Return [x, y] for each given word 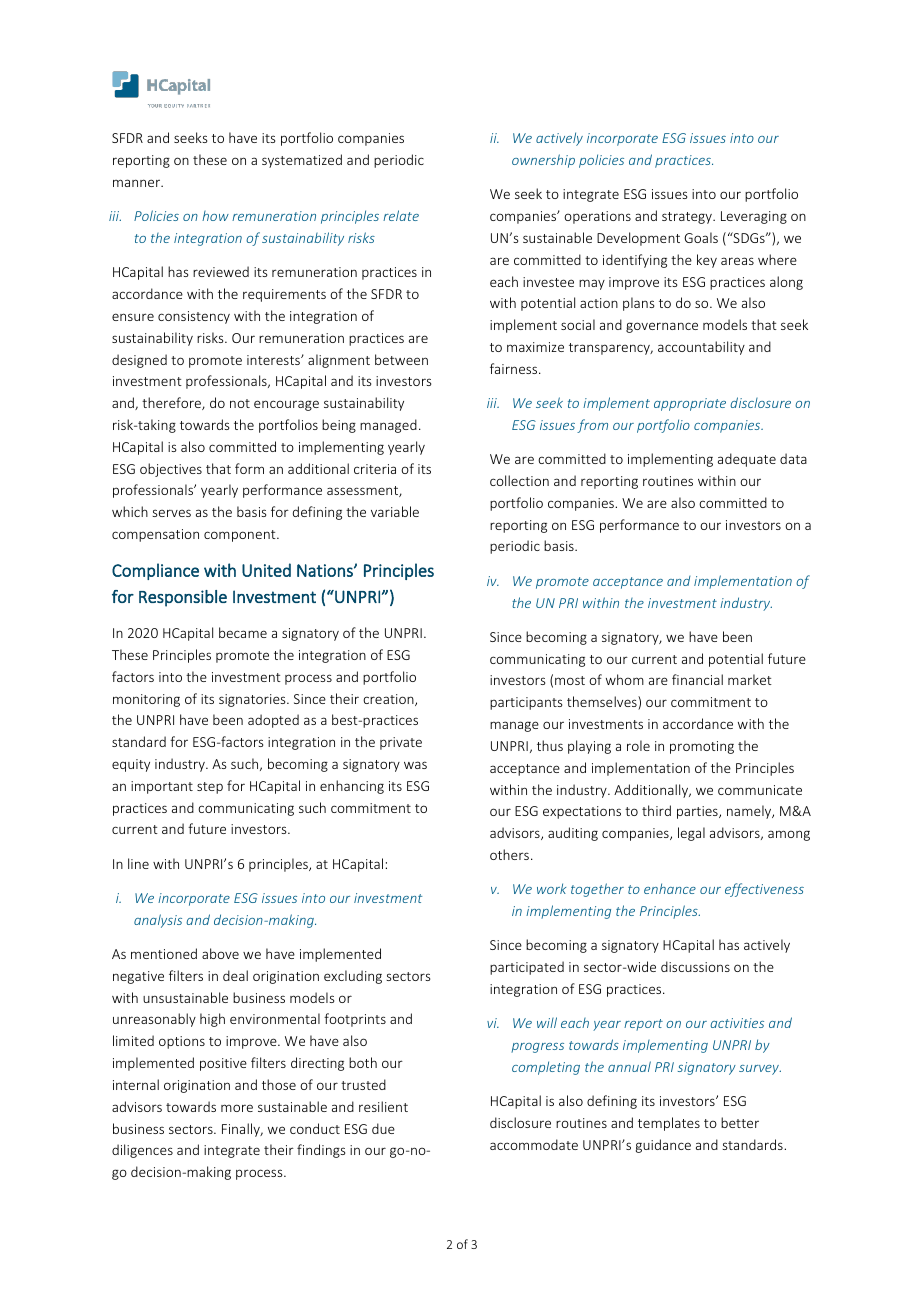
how [215, 216]
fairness [515, 368]
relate [401, 215]
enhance [670, 888]
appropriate [690, 404]
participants [526, 703]
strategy [688, 218]
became [243, 632]
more [237, 1108]
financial [697, 679]
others [509, 854]
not [240, 403]
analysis [158, 921]
